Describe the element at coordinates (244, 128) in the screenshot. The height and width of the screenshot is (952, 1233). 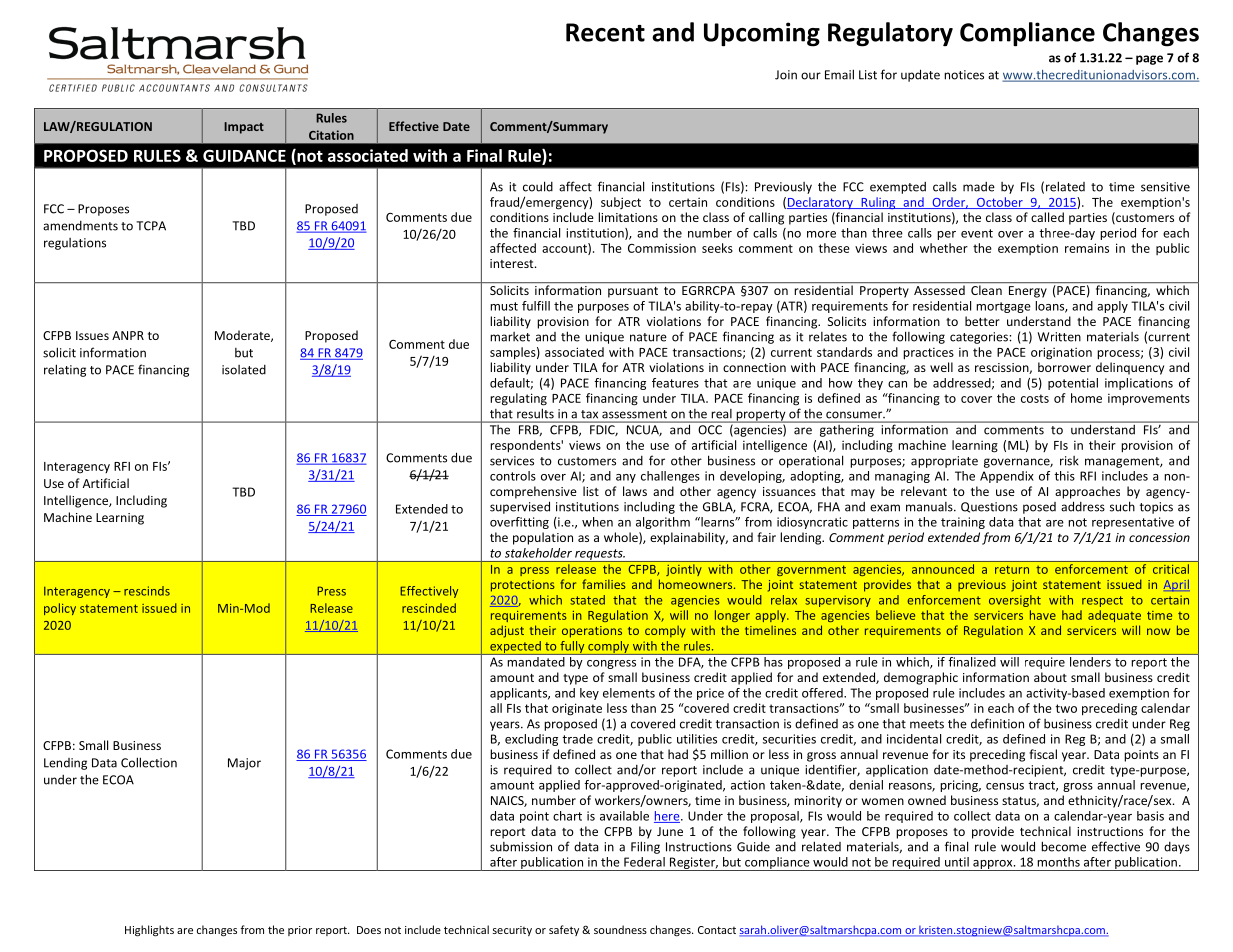
I see `Impact` at that location.
